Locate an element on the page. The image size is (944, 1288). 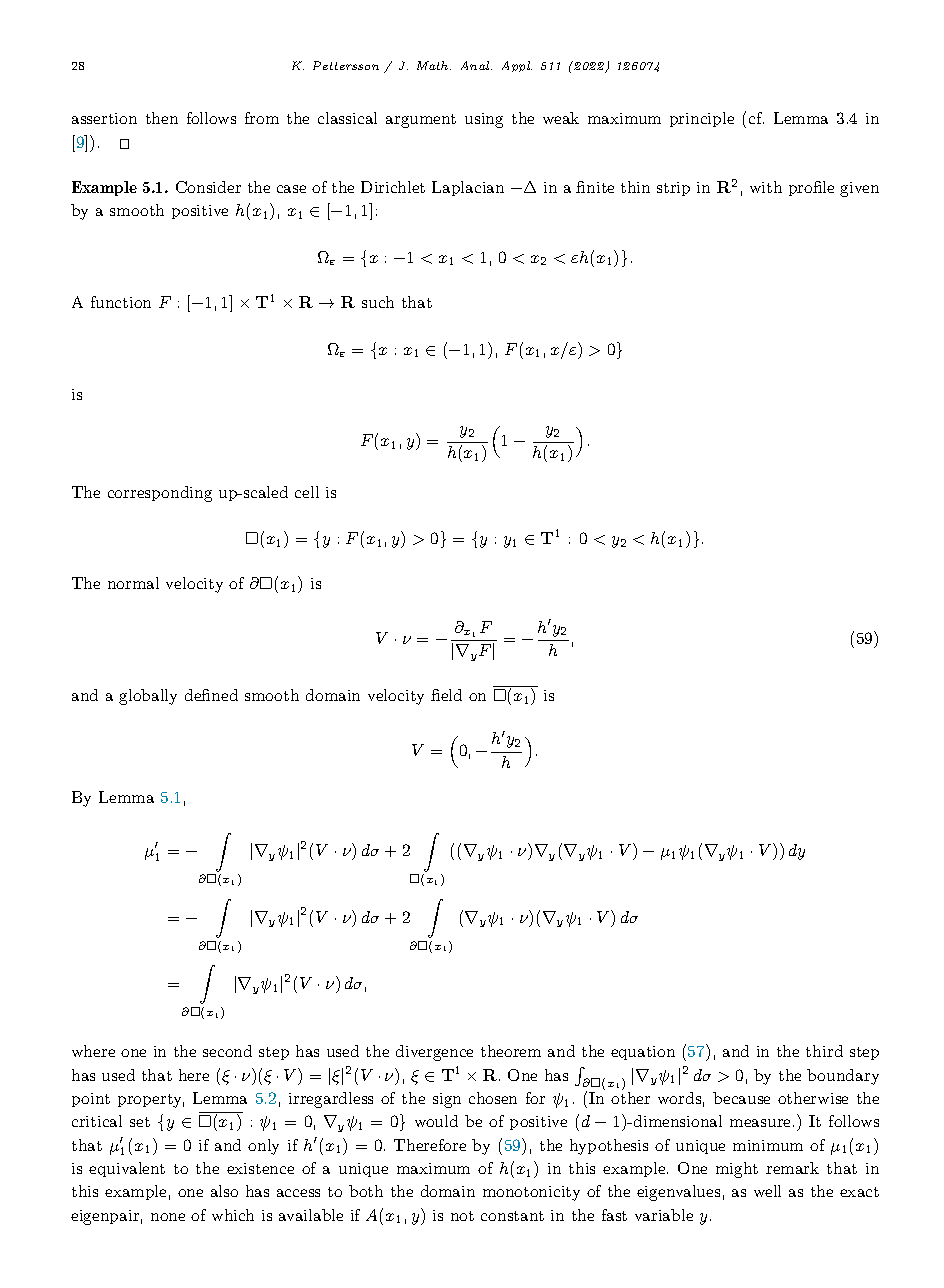
principle is located at coordinates (702, 119).
